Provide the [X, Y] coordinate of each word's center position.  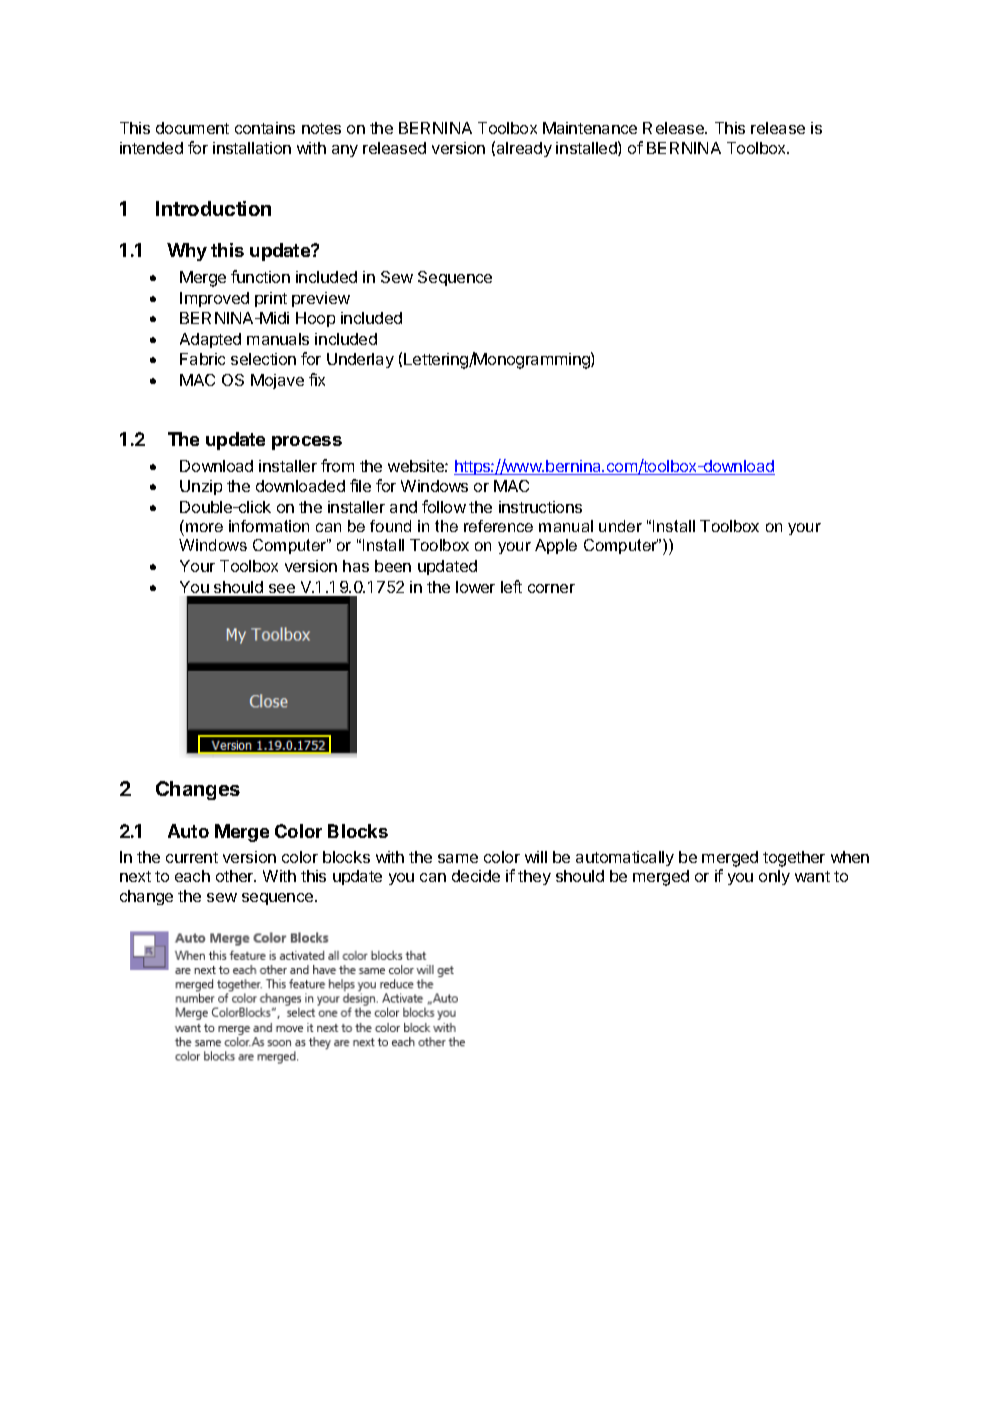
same [458, 858]
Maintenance [590, 128]
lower [475, 587]
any [345, 151]
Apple [556, 546]
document [192, 128]
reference [498, 526]
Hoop [315, 319]
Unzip [201, 487]
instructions [540, 507]
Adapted [210, 340]
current [192, 857]
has [356, 566]
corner [551, 588]
